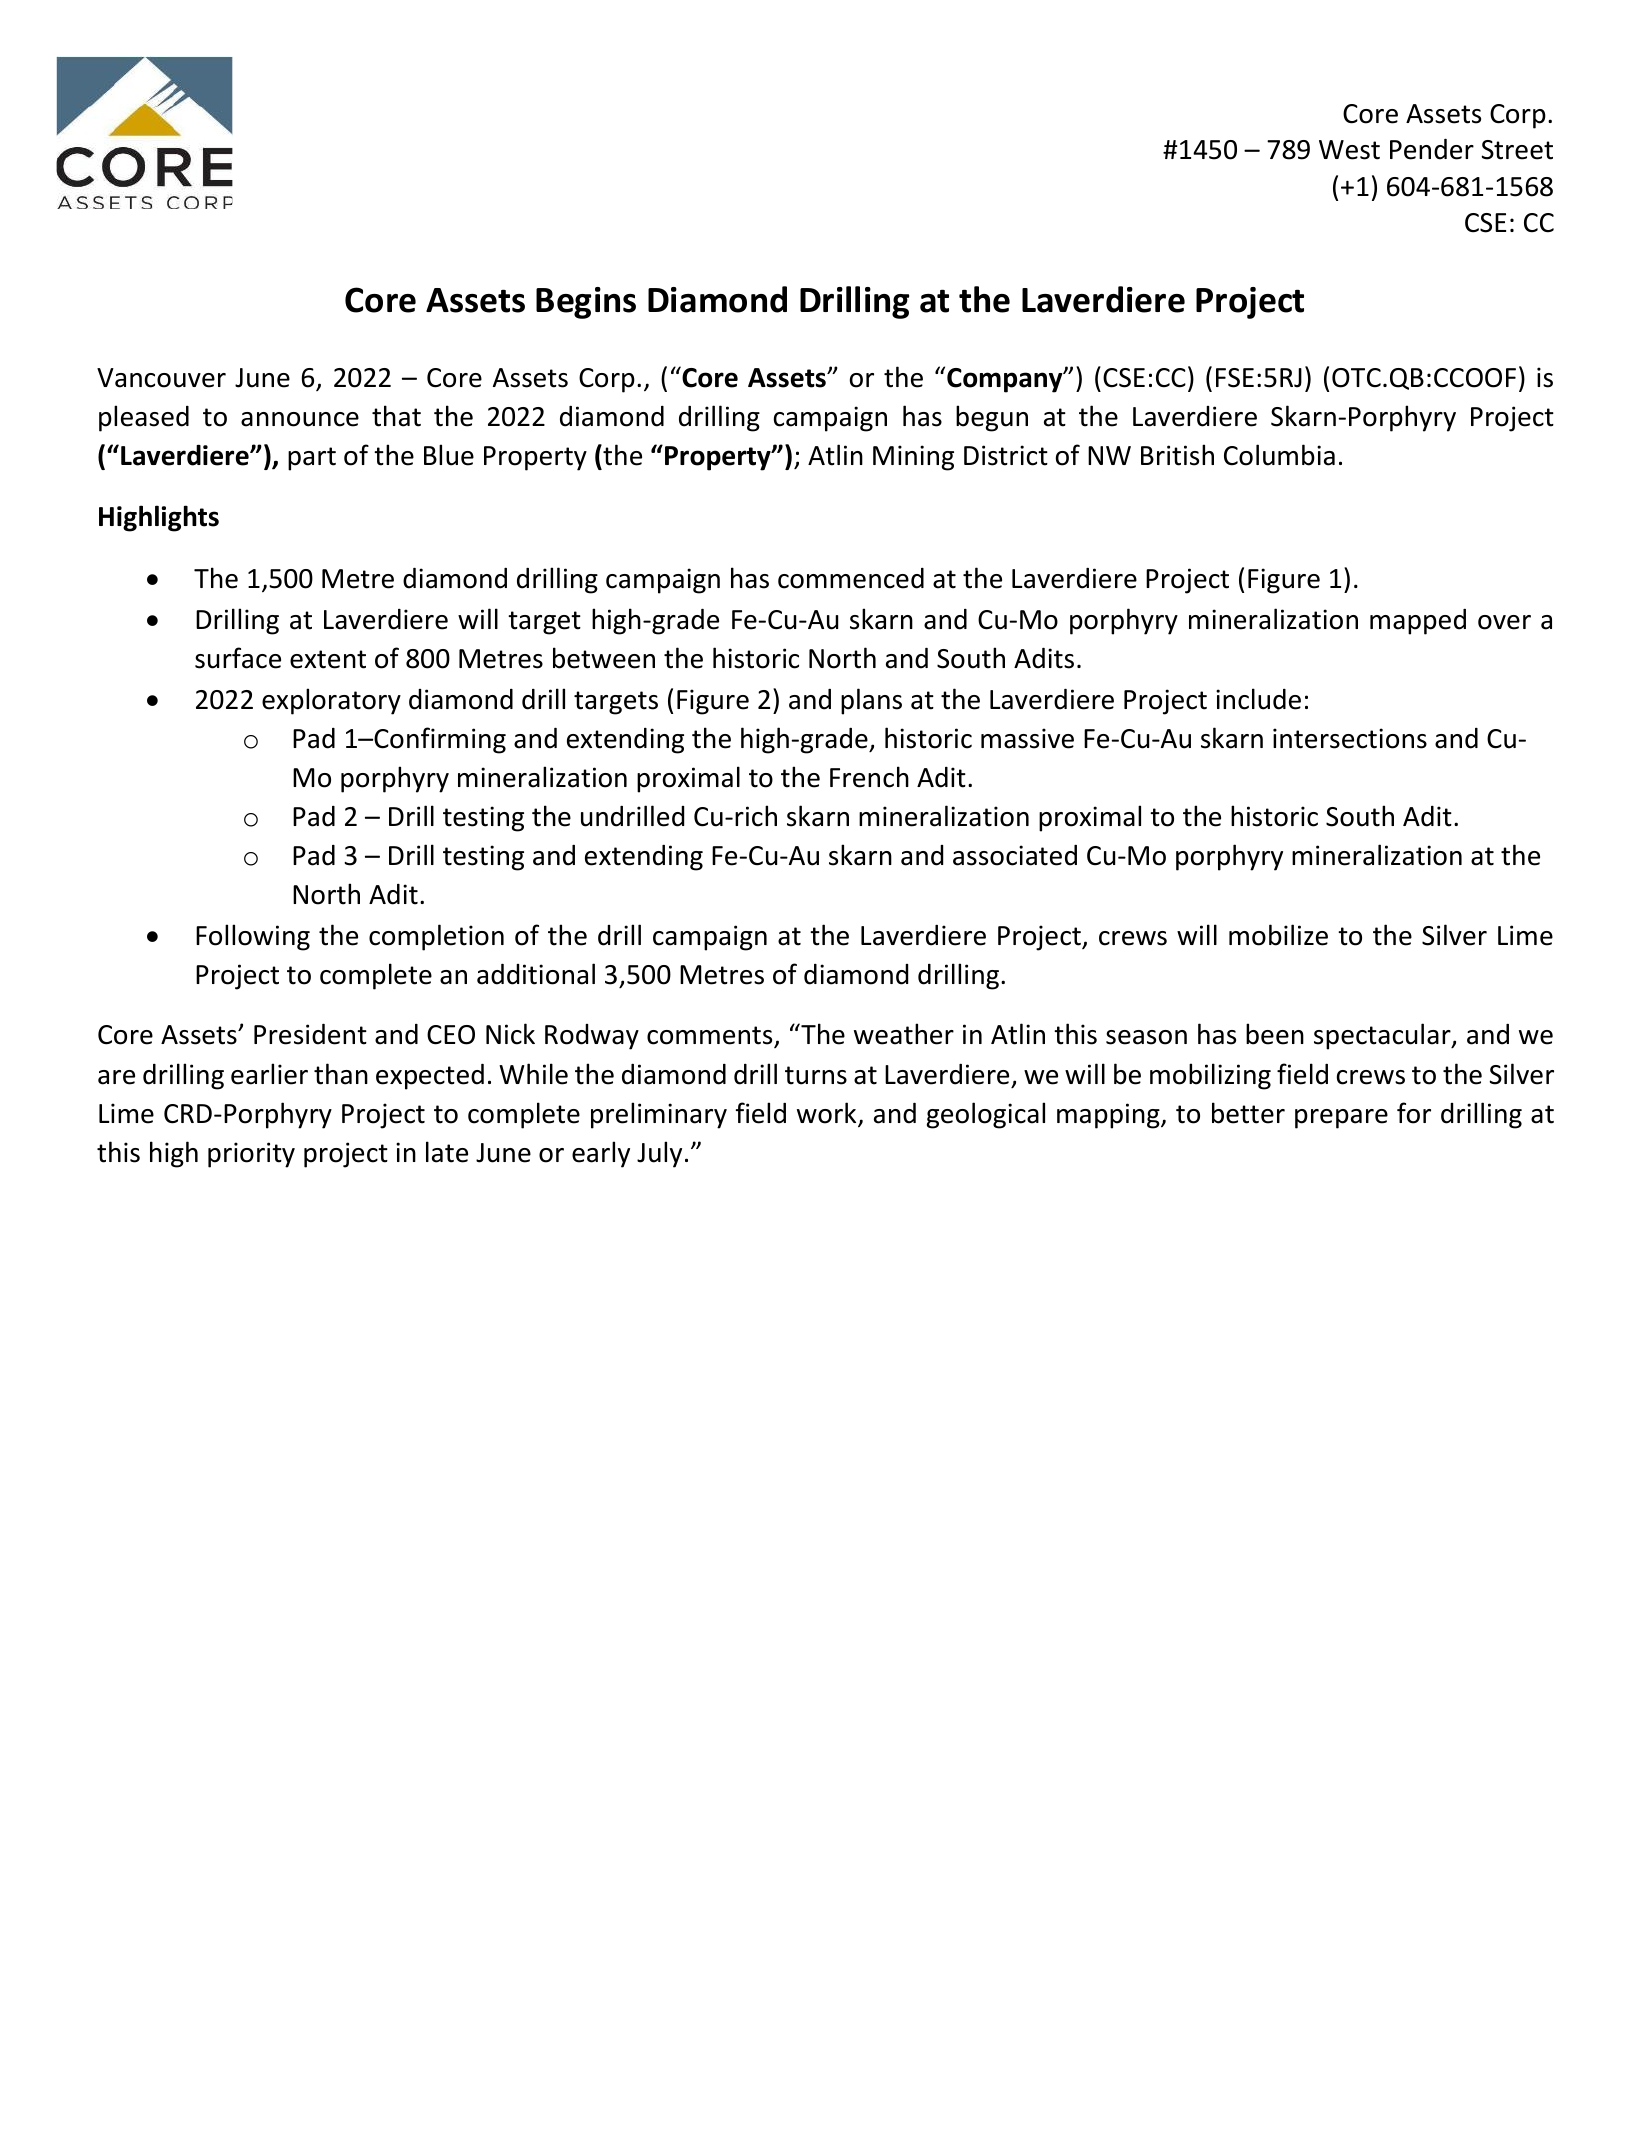  Describe the element at coordinates (913, 458) in the document. I see `Mining` at that location.
